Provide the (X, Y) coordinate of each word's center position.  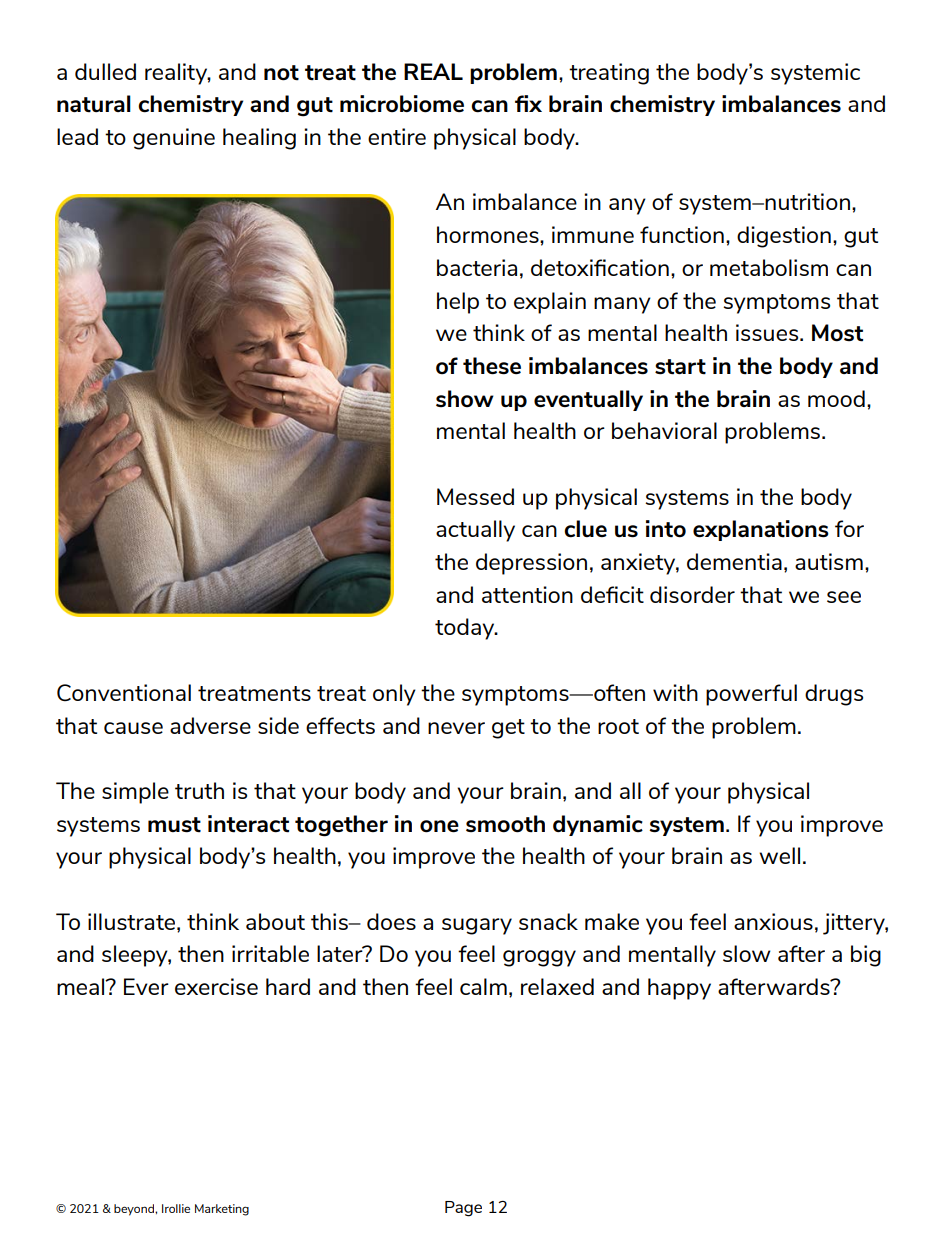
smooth (505, 824)
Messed (475, 496)
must (174, 825)
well (779, 855)
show (465, 398)
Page (463, 1209)
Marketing (222, 1210)
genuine (174, 139)
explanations (761, 530)
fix (528, 103)
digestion (784, 237)
